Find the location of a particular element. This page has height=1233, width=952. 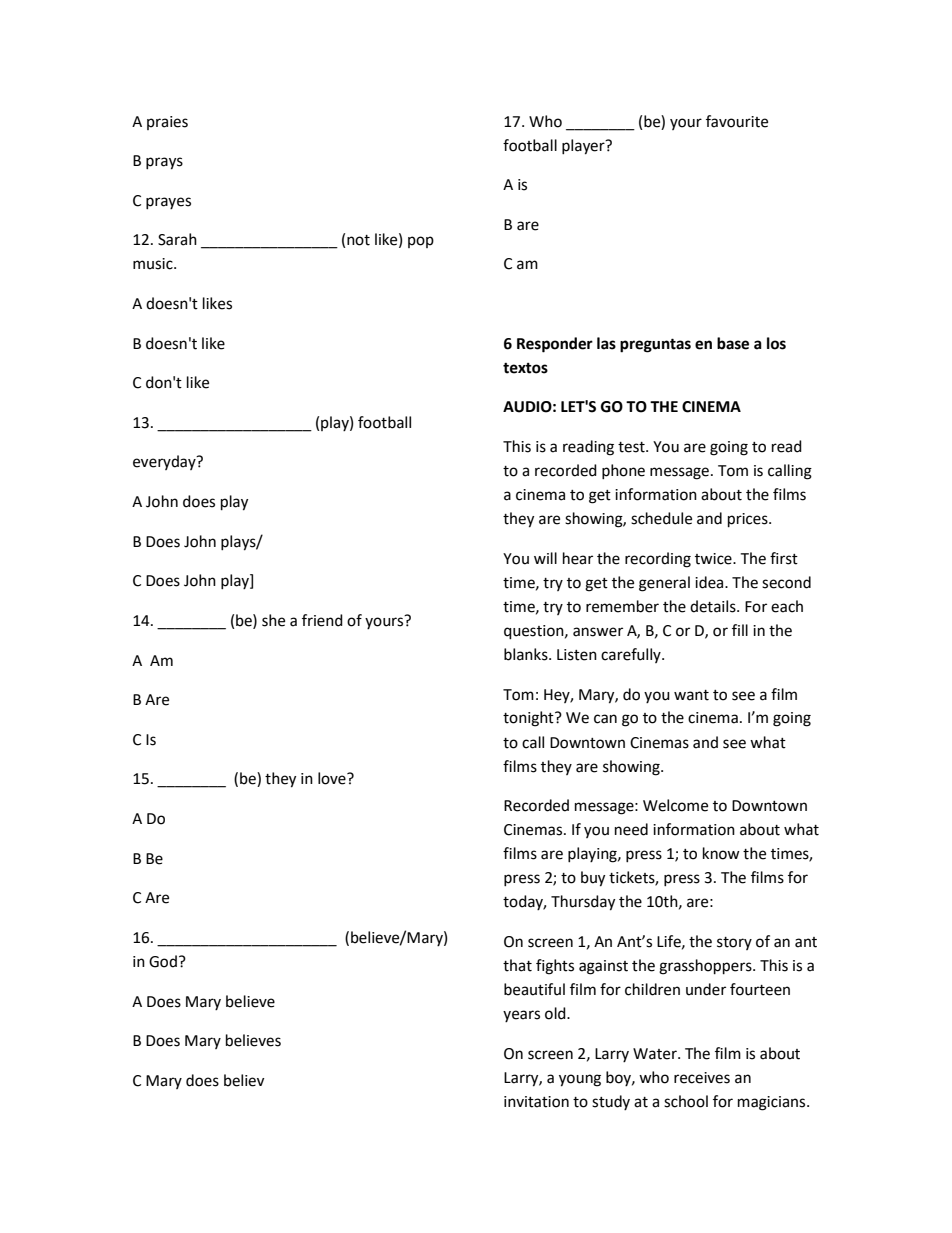

receives is located at coordinates (702, 1078).
